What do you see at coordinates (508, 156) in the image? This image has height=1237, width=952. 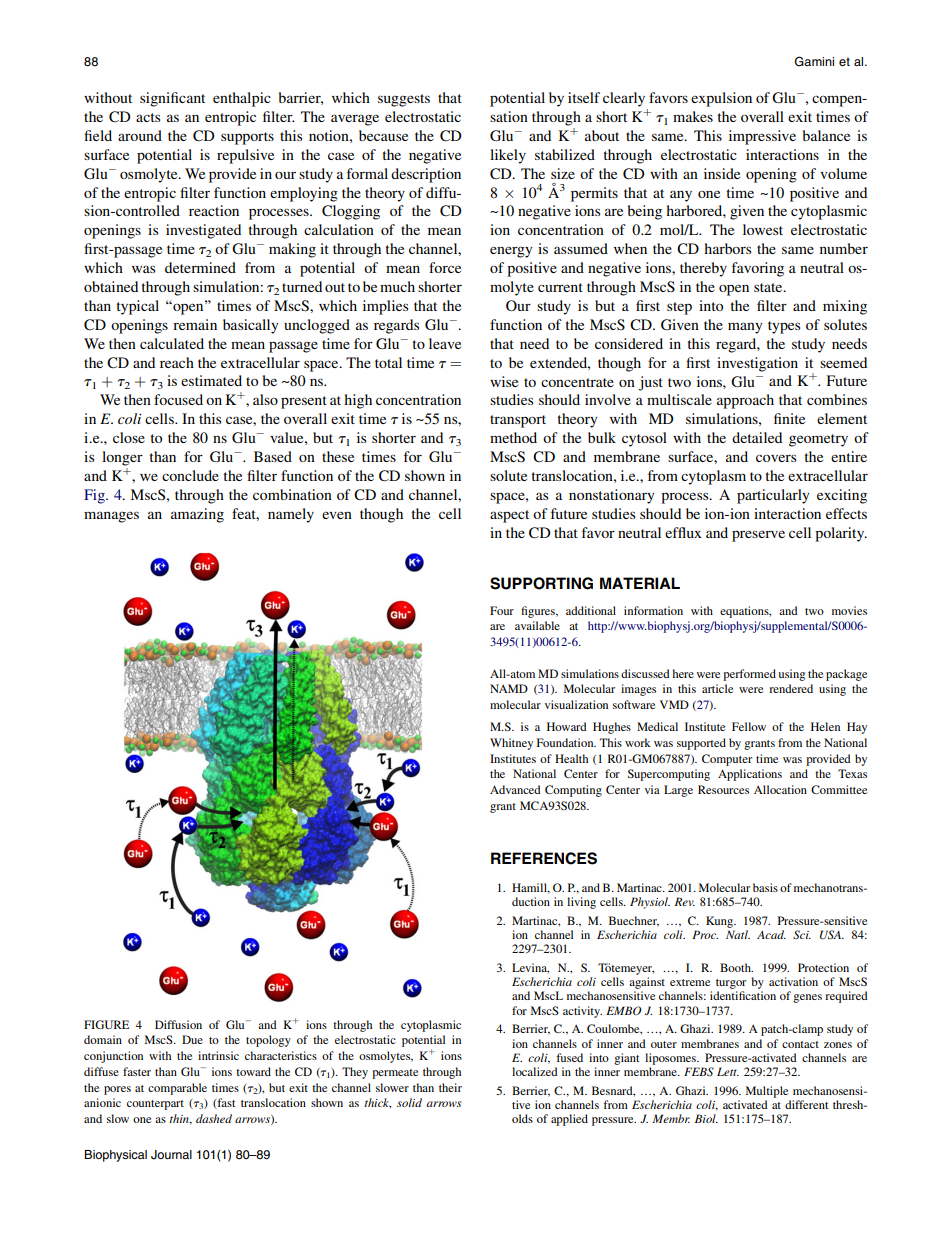 I see `likely` at bounding box center [508, 156].
